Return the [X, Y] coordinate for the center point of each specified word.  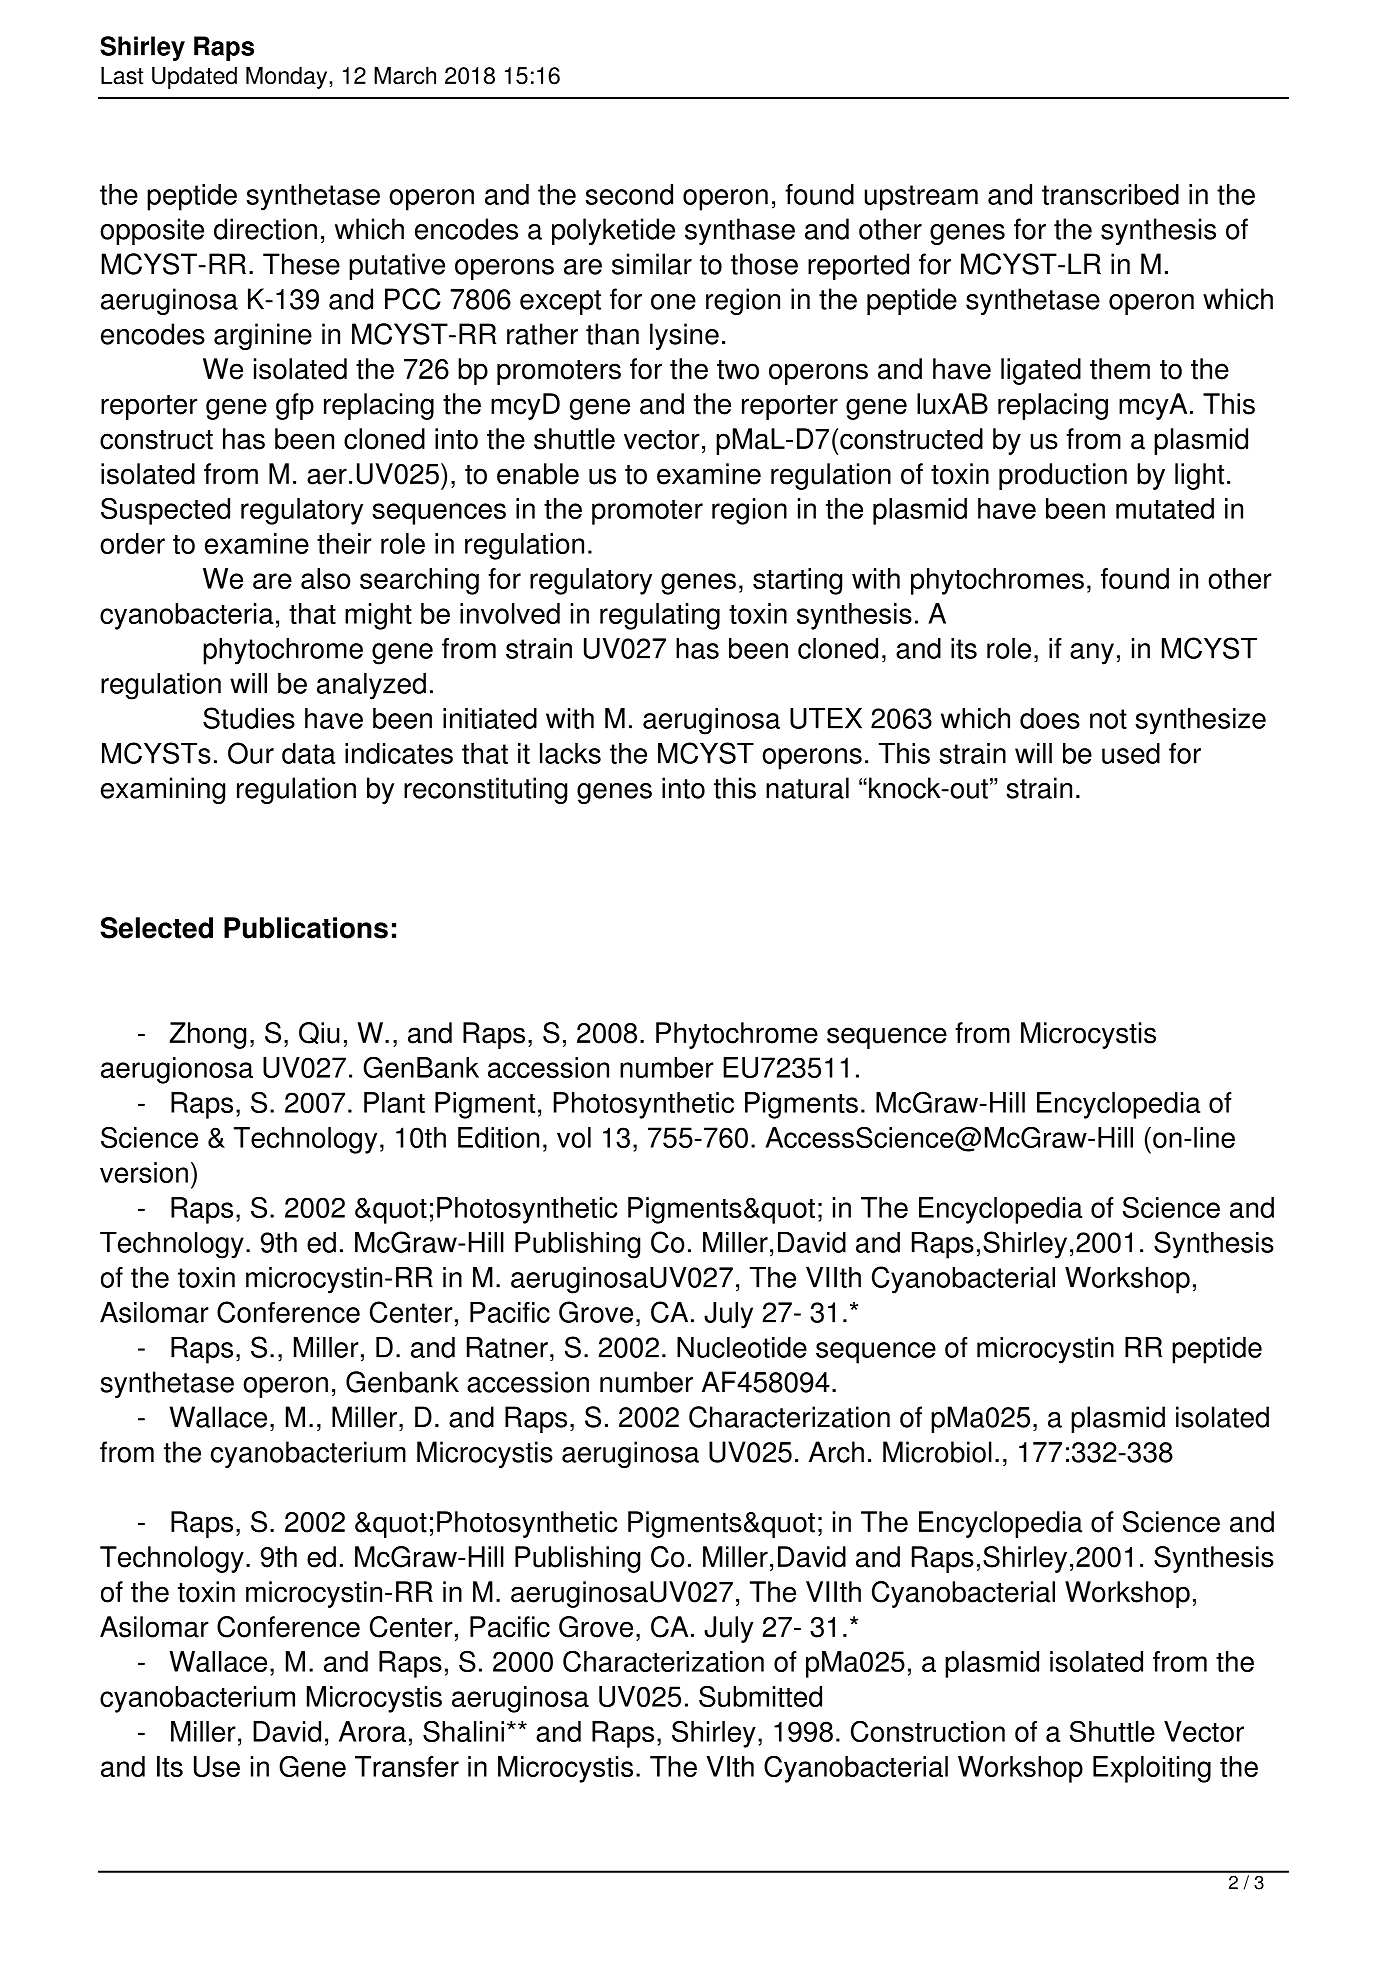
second [629, 194]
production [1063, 476]
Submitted [760, 1696]
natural [807, 788]
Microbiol [937, 1452]
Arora [372, 1731]
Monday [288, 77]
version [144, 1172]
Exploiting [1152, 1769]
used [1131, 753]
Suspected [165, 511]
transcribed [1110, 194]
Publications [306, 928]
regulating [660, 616]
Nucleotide [742, 1347]
